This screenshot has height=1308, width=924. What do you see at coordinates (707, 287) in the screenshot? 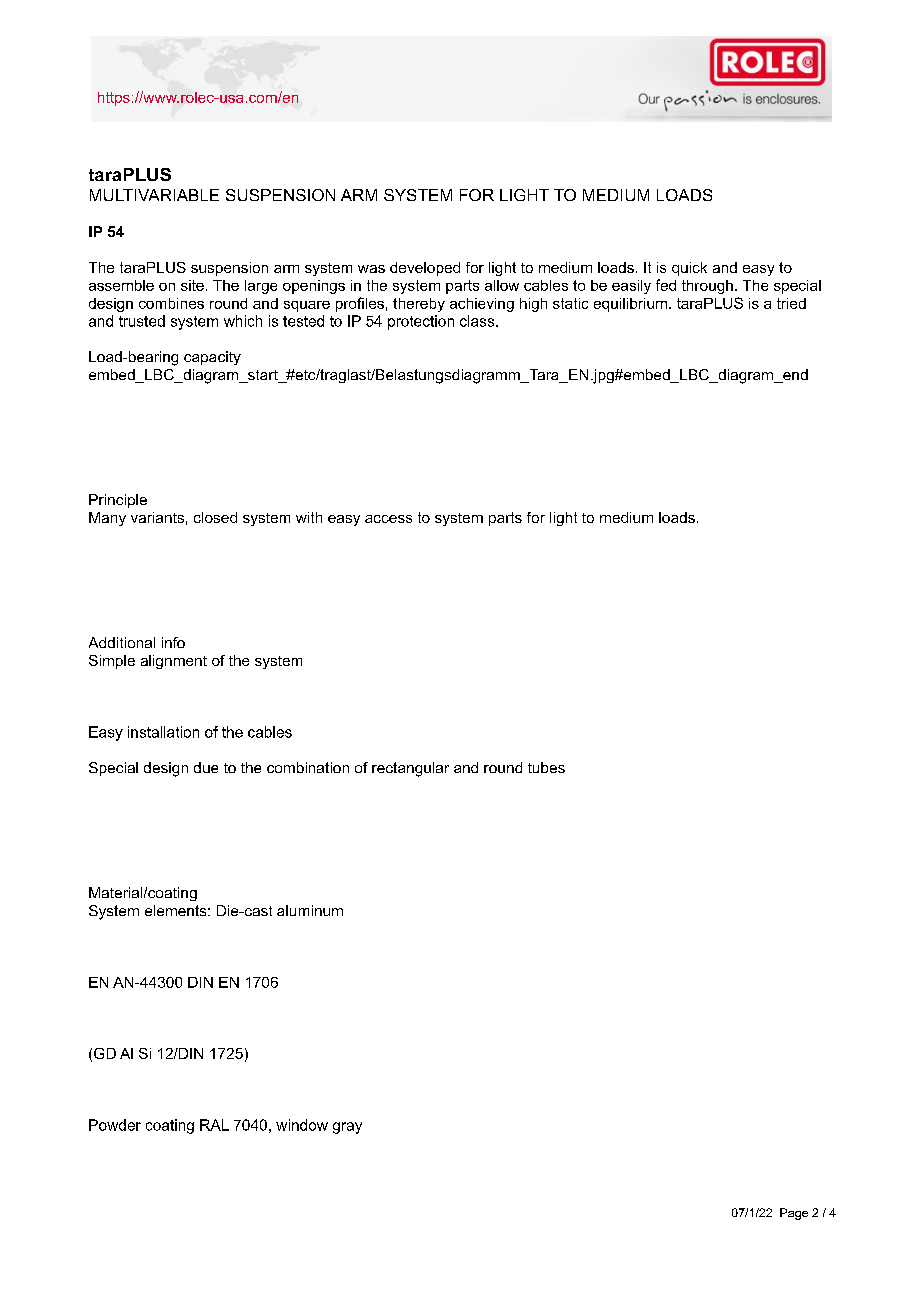
I see `through` at bounding box center [707, 287].
